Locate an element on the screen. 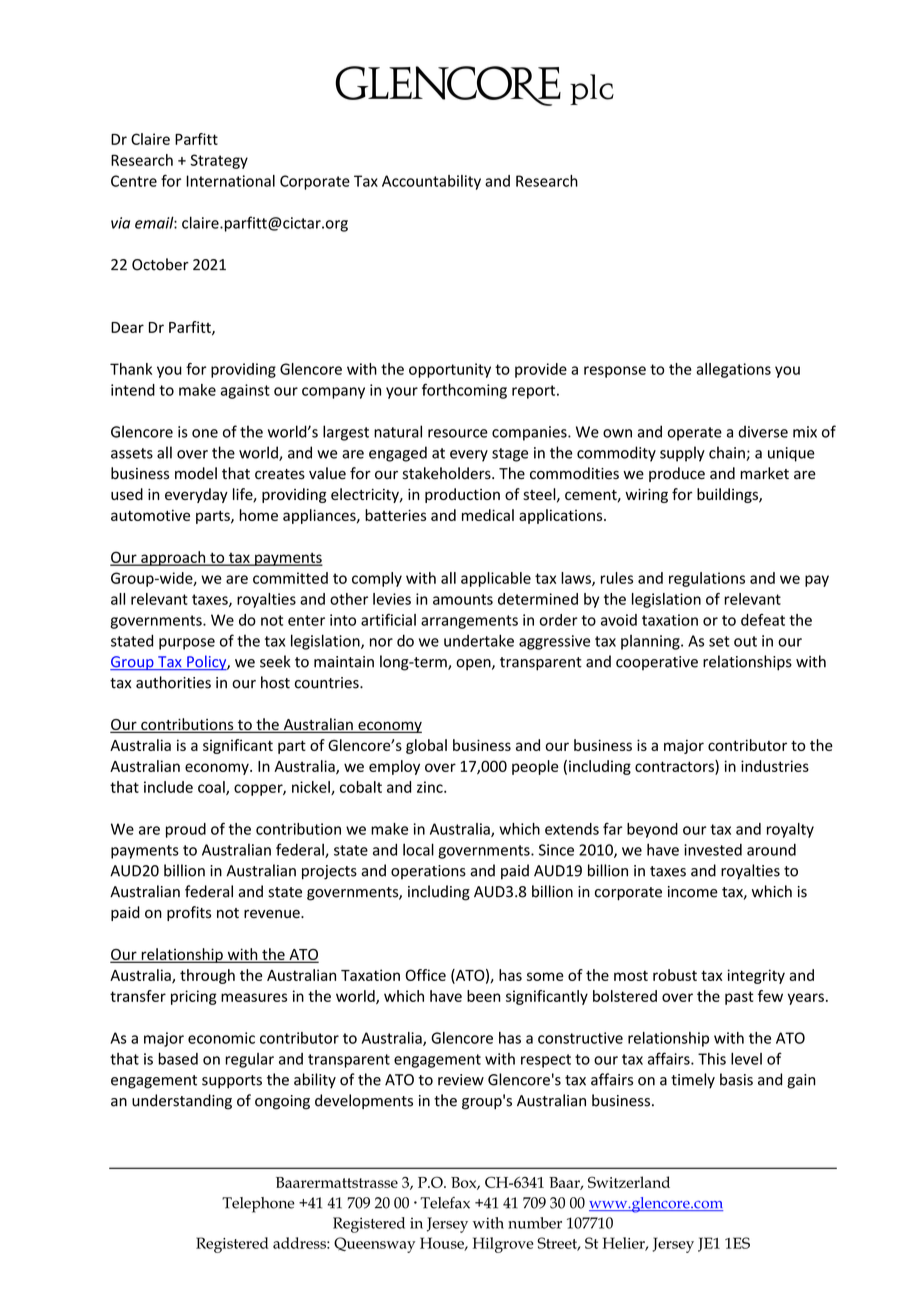  Strategy is located at coordinates (219, 161).
